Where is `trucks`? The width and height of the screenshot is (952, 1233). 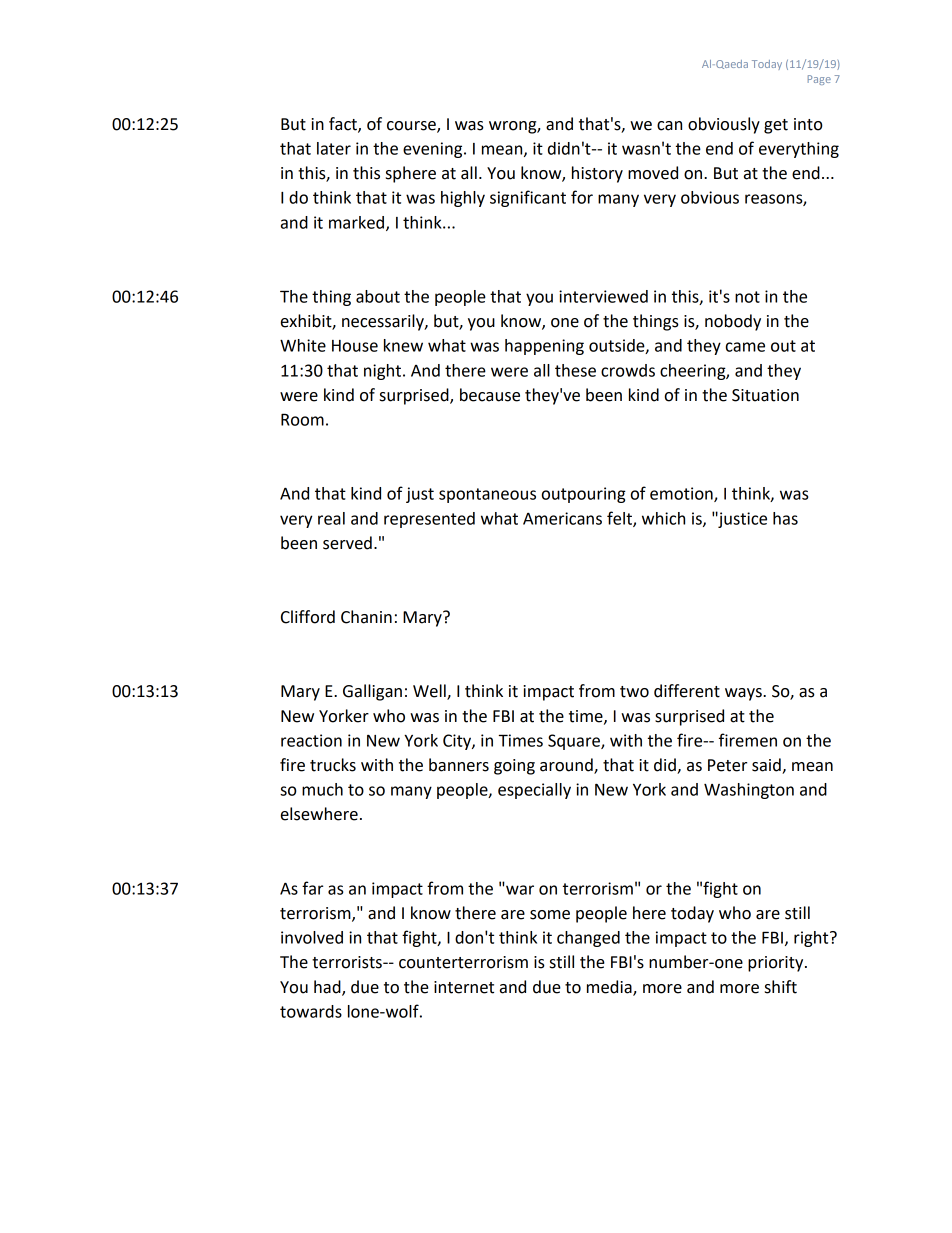 trucks is located at coordinates (333, 765).
